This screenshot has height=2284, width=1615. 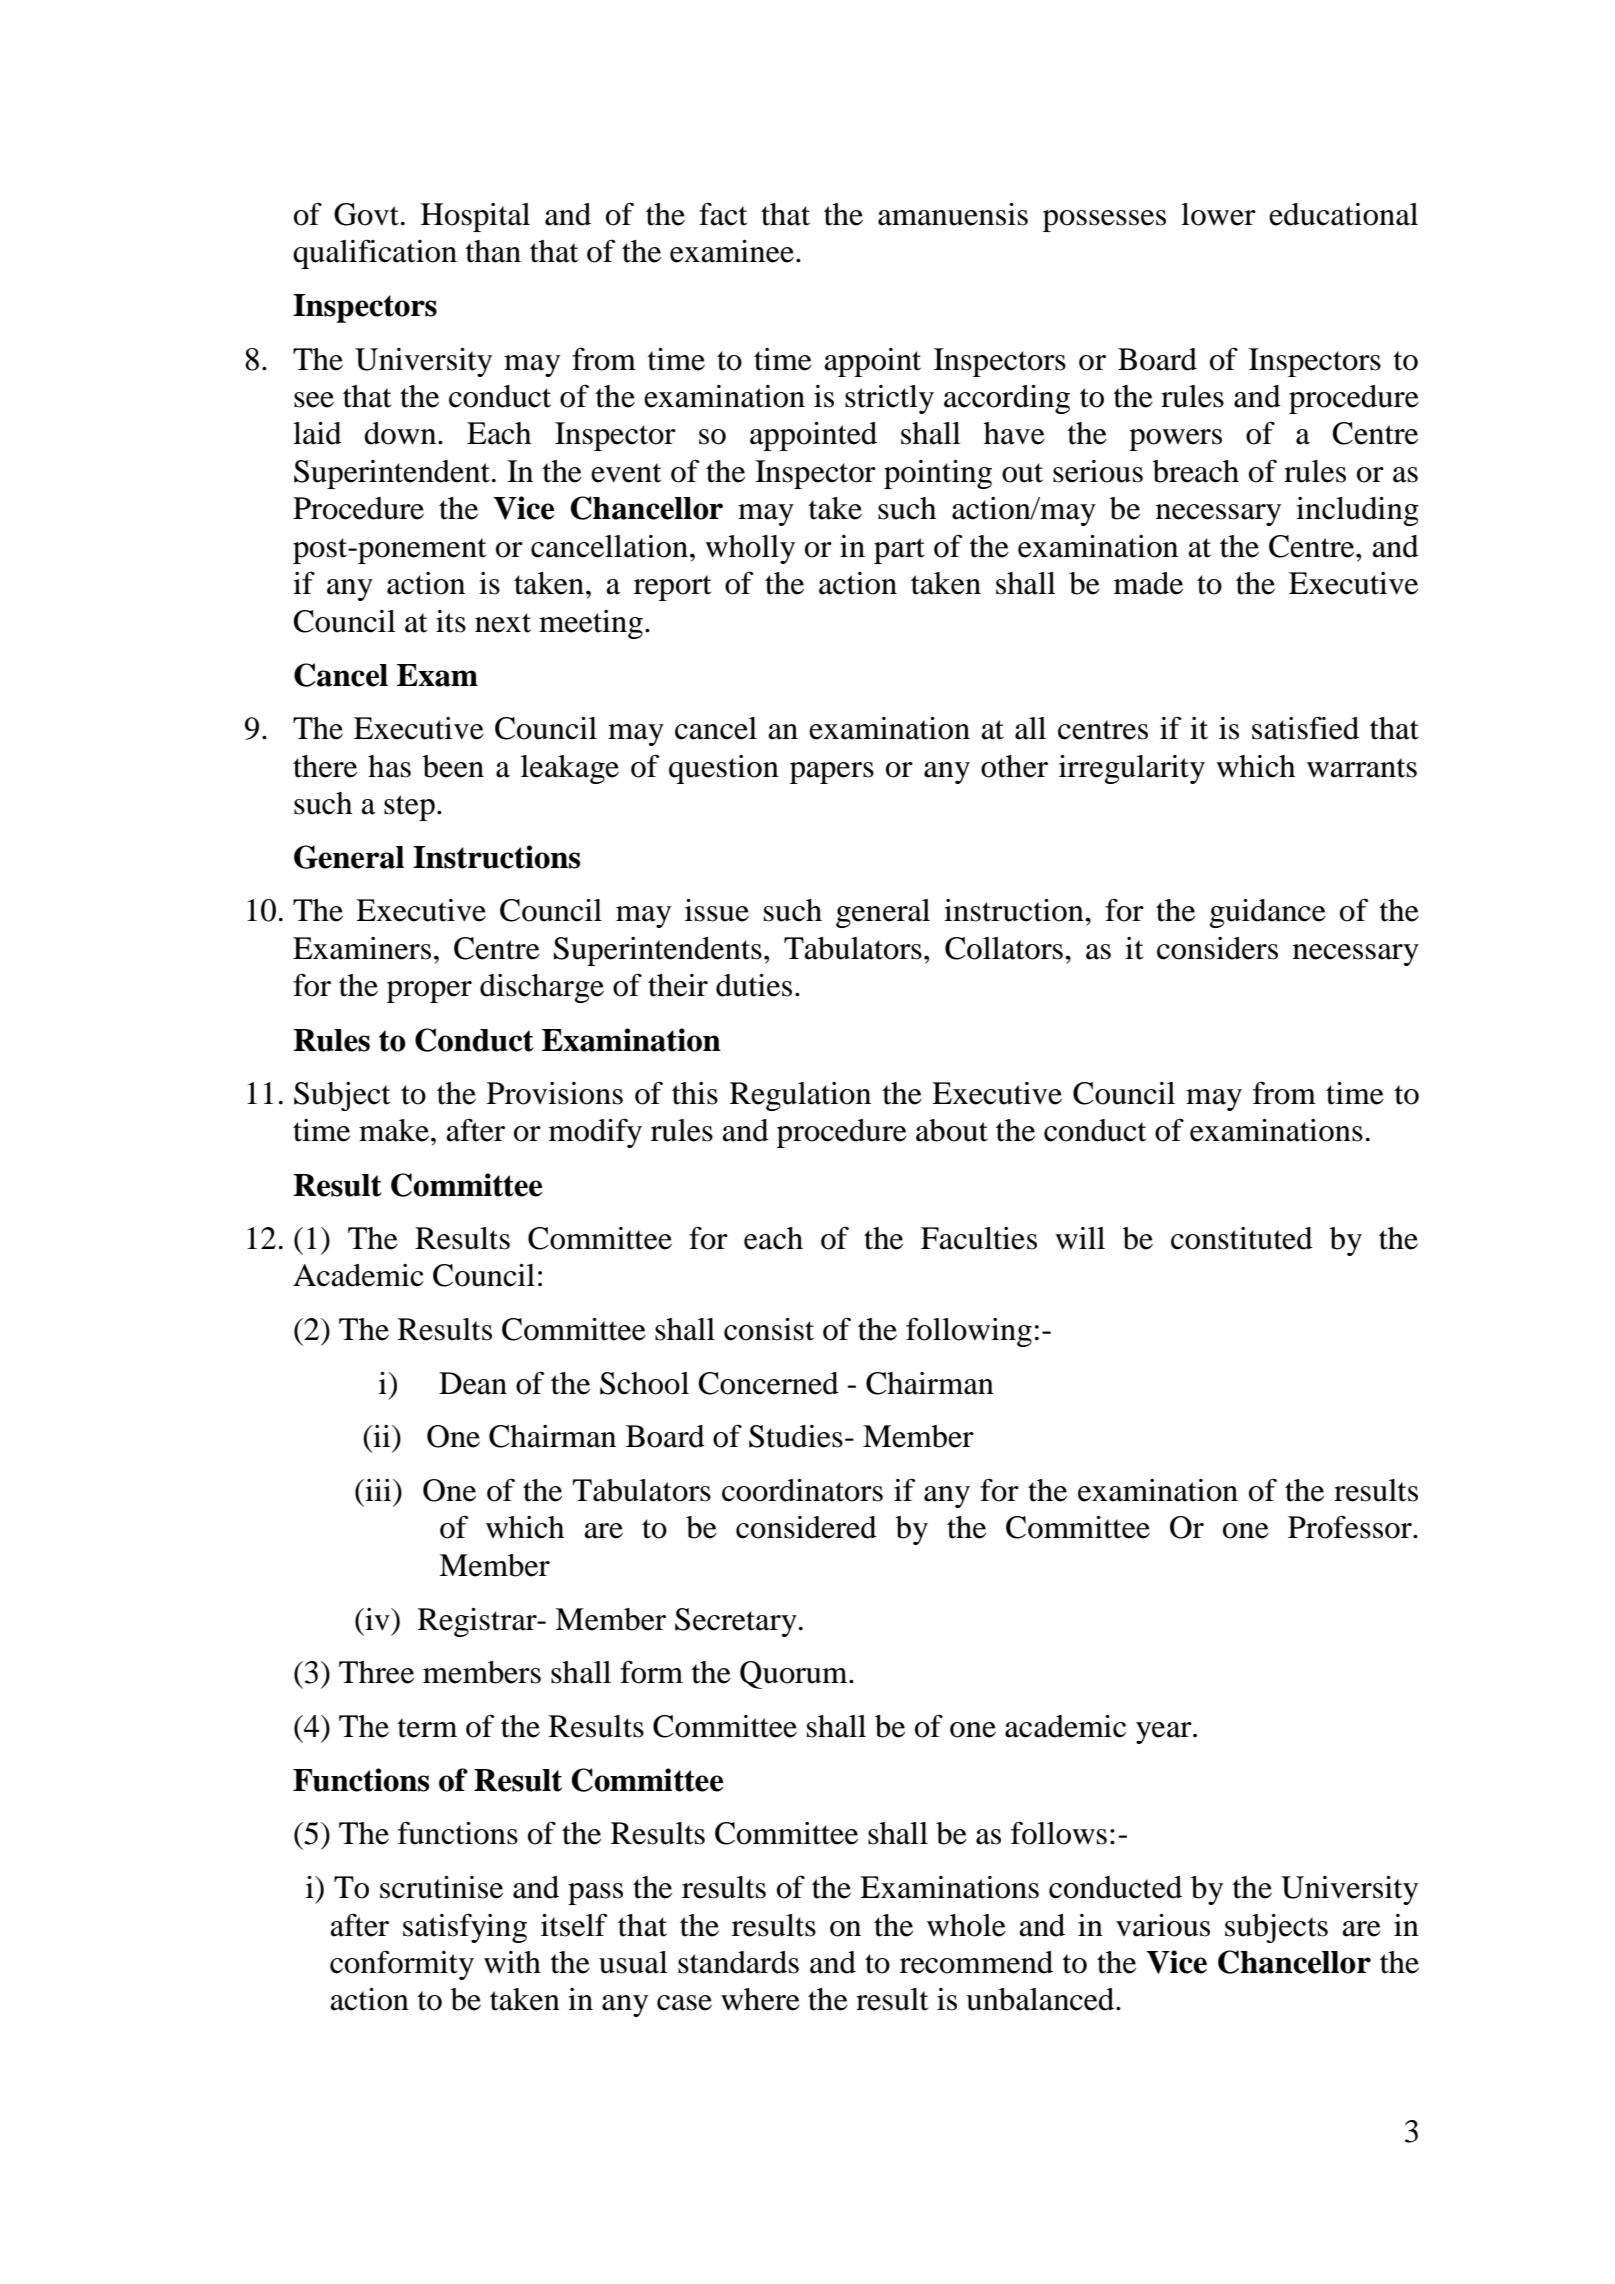 What do you see at coordinates (768, 1383) in the screenshot?
I see `Concerned` at bounding box center [768, 1383].
